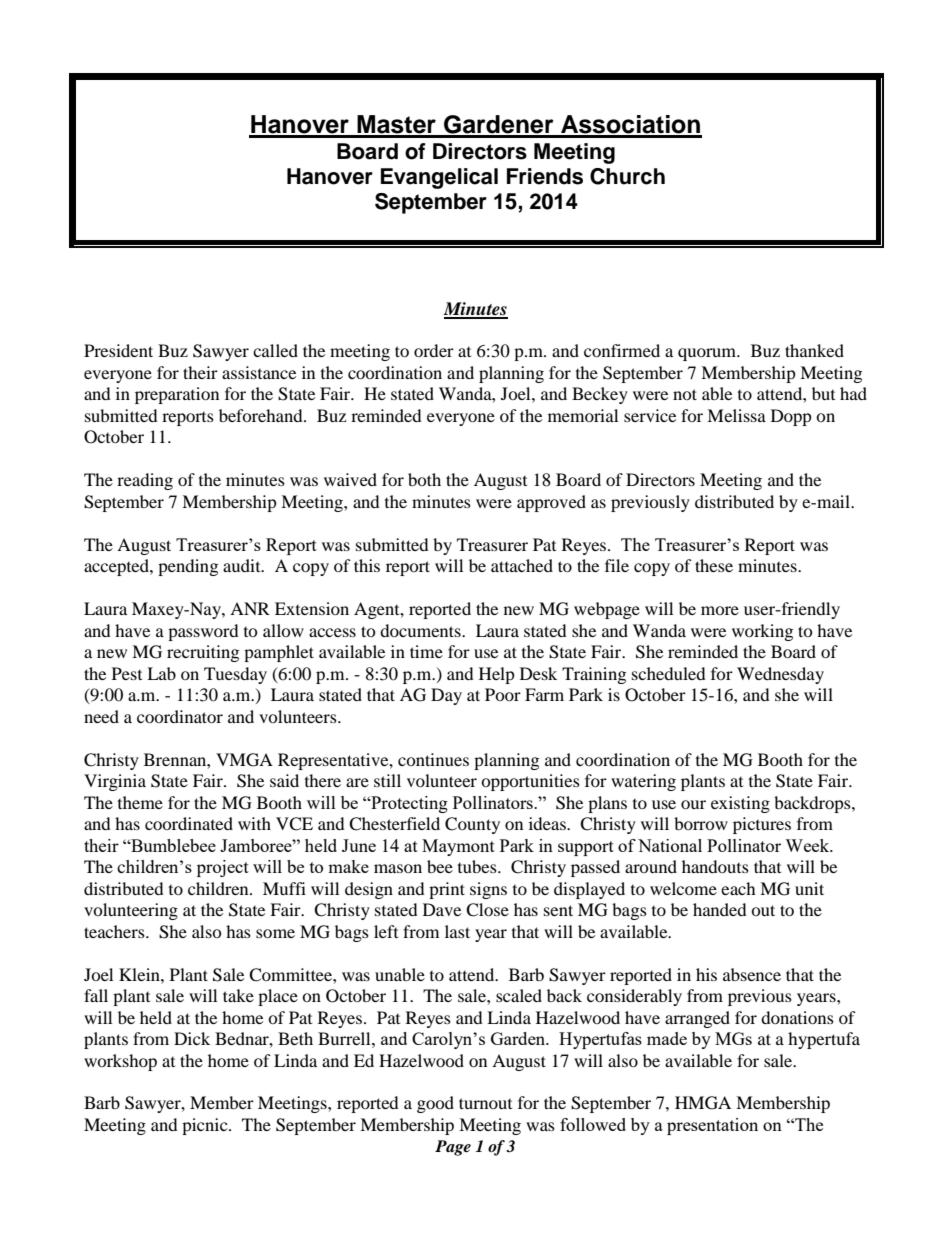 This screenshot has height=1233, width=952. I want to click on reading, so click(145, 481).
